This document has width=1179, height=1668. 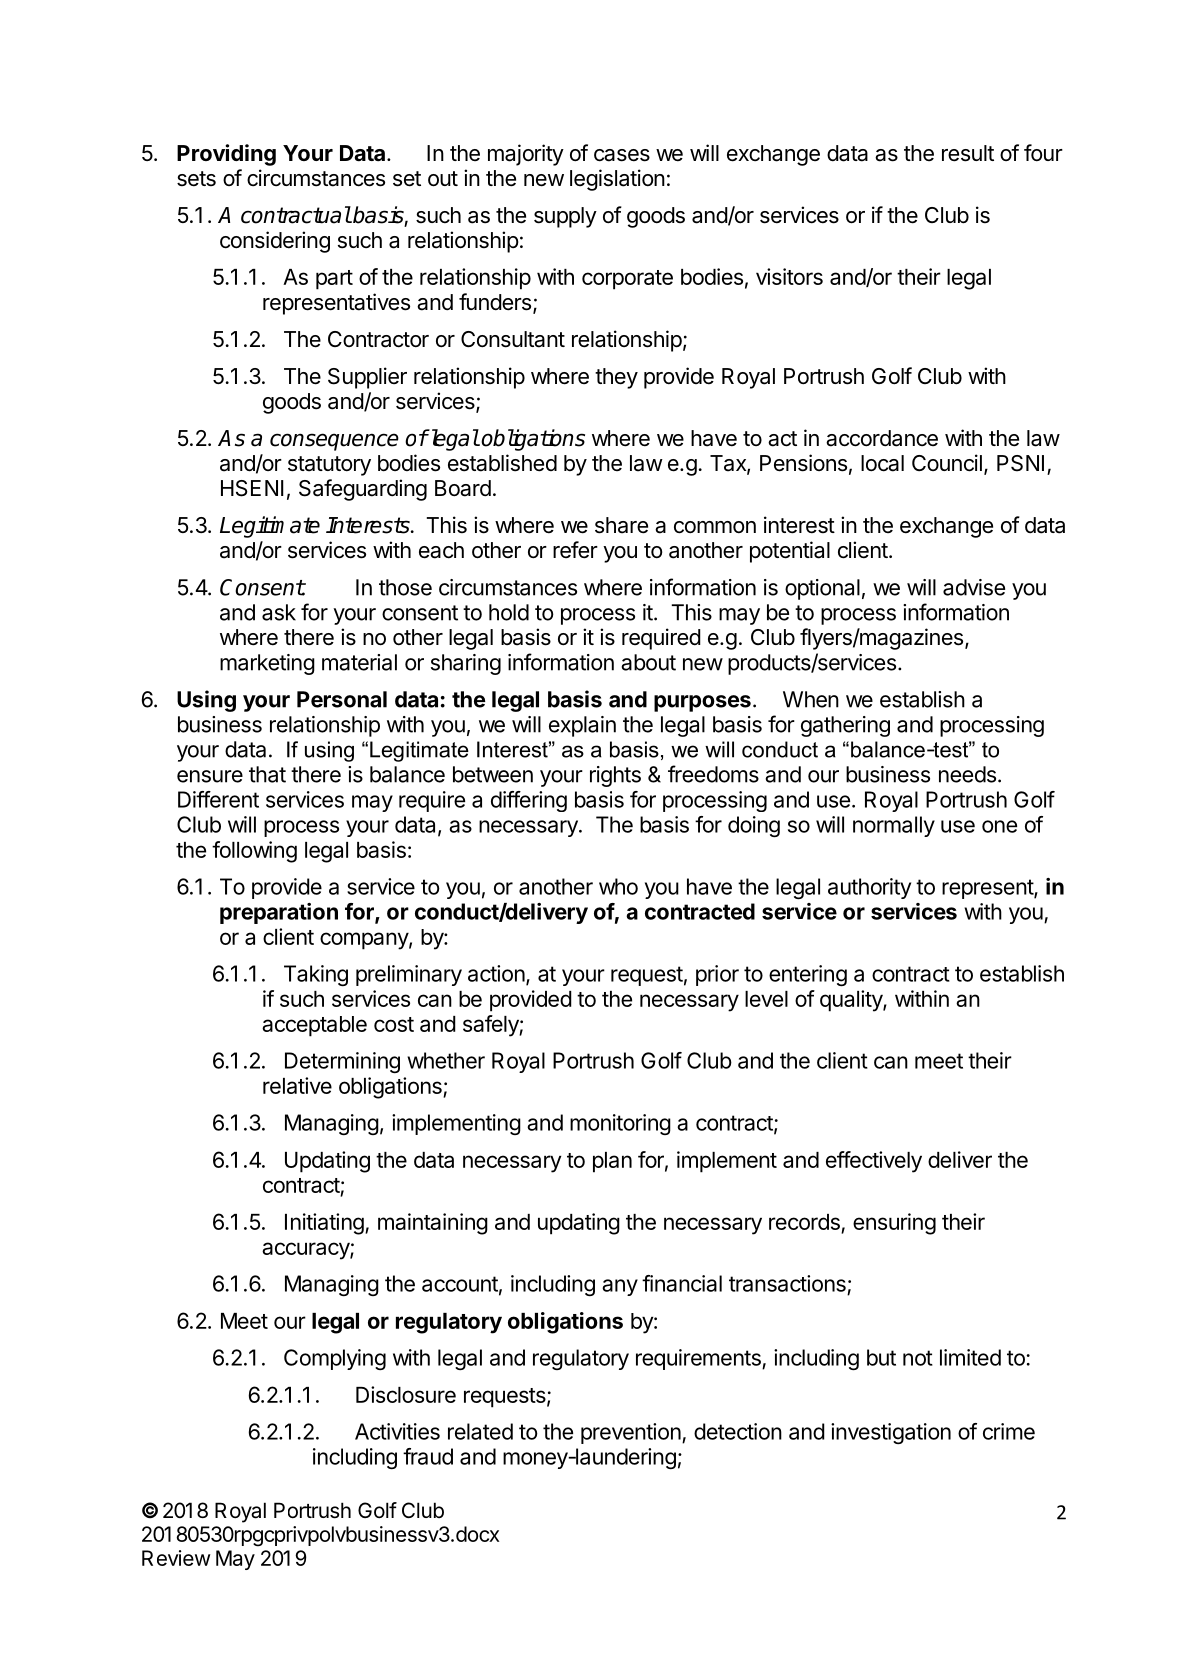 I want to click on prevention, so click(x=631, y=1433).
